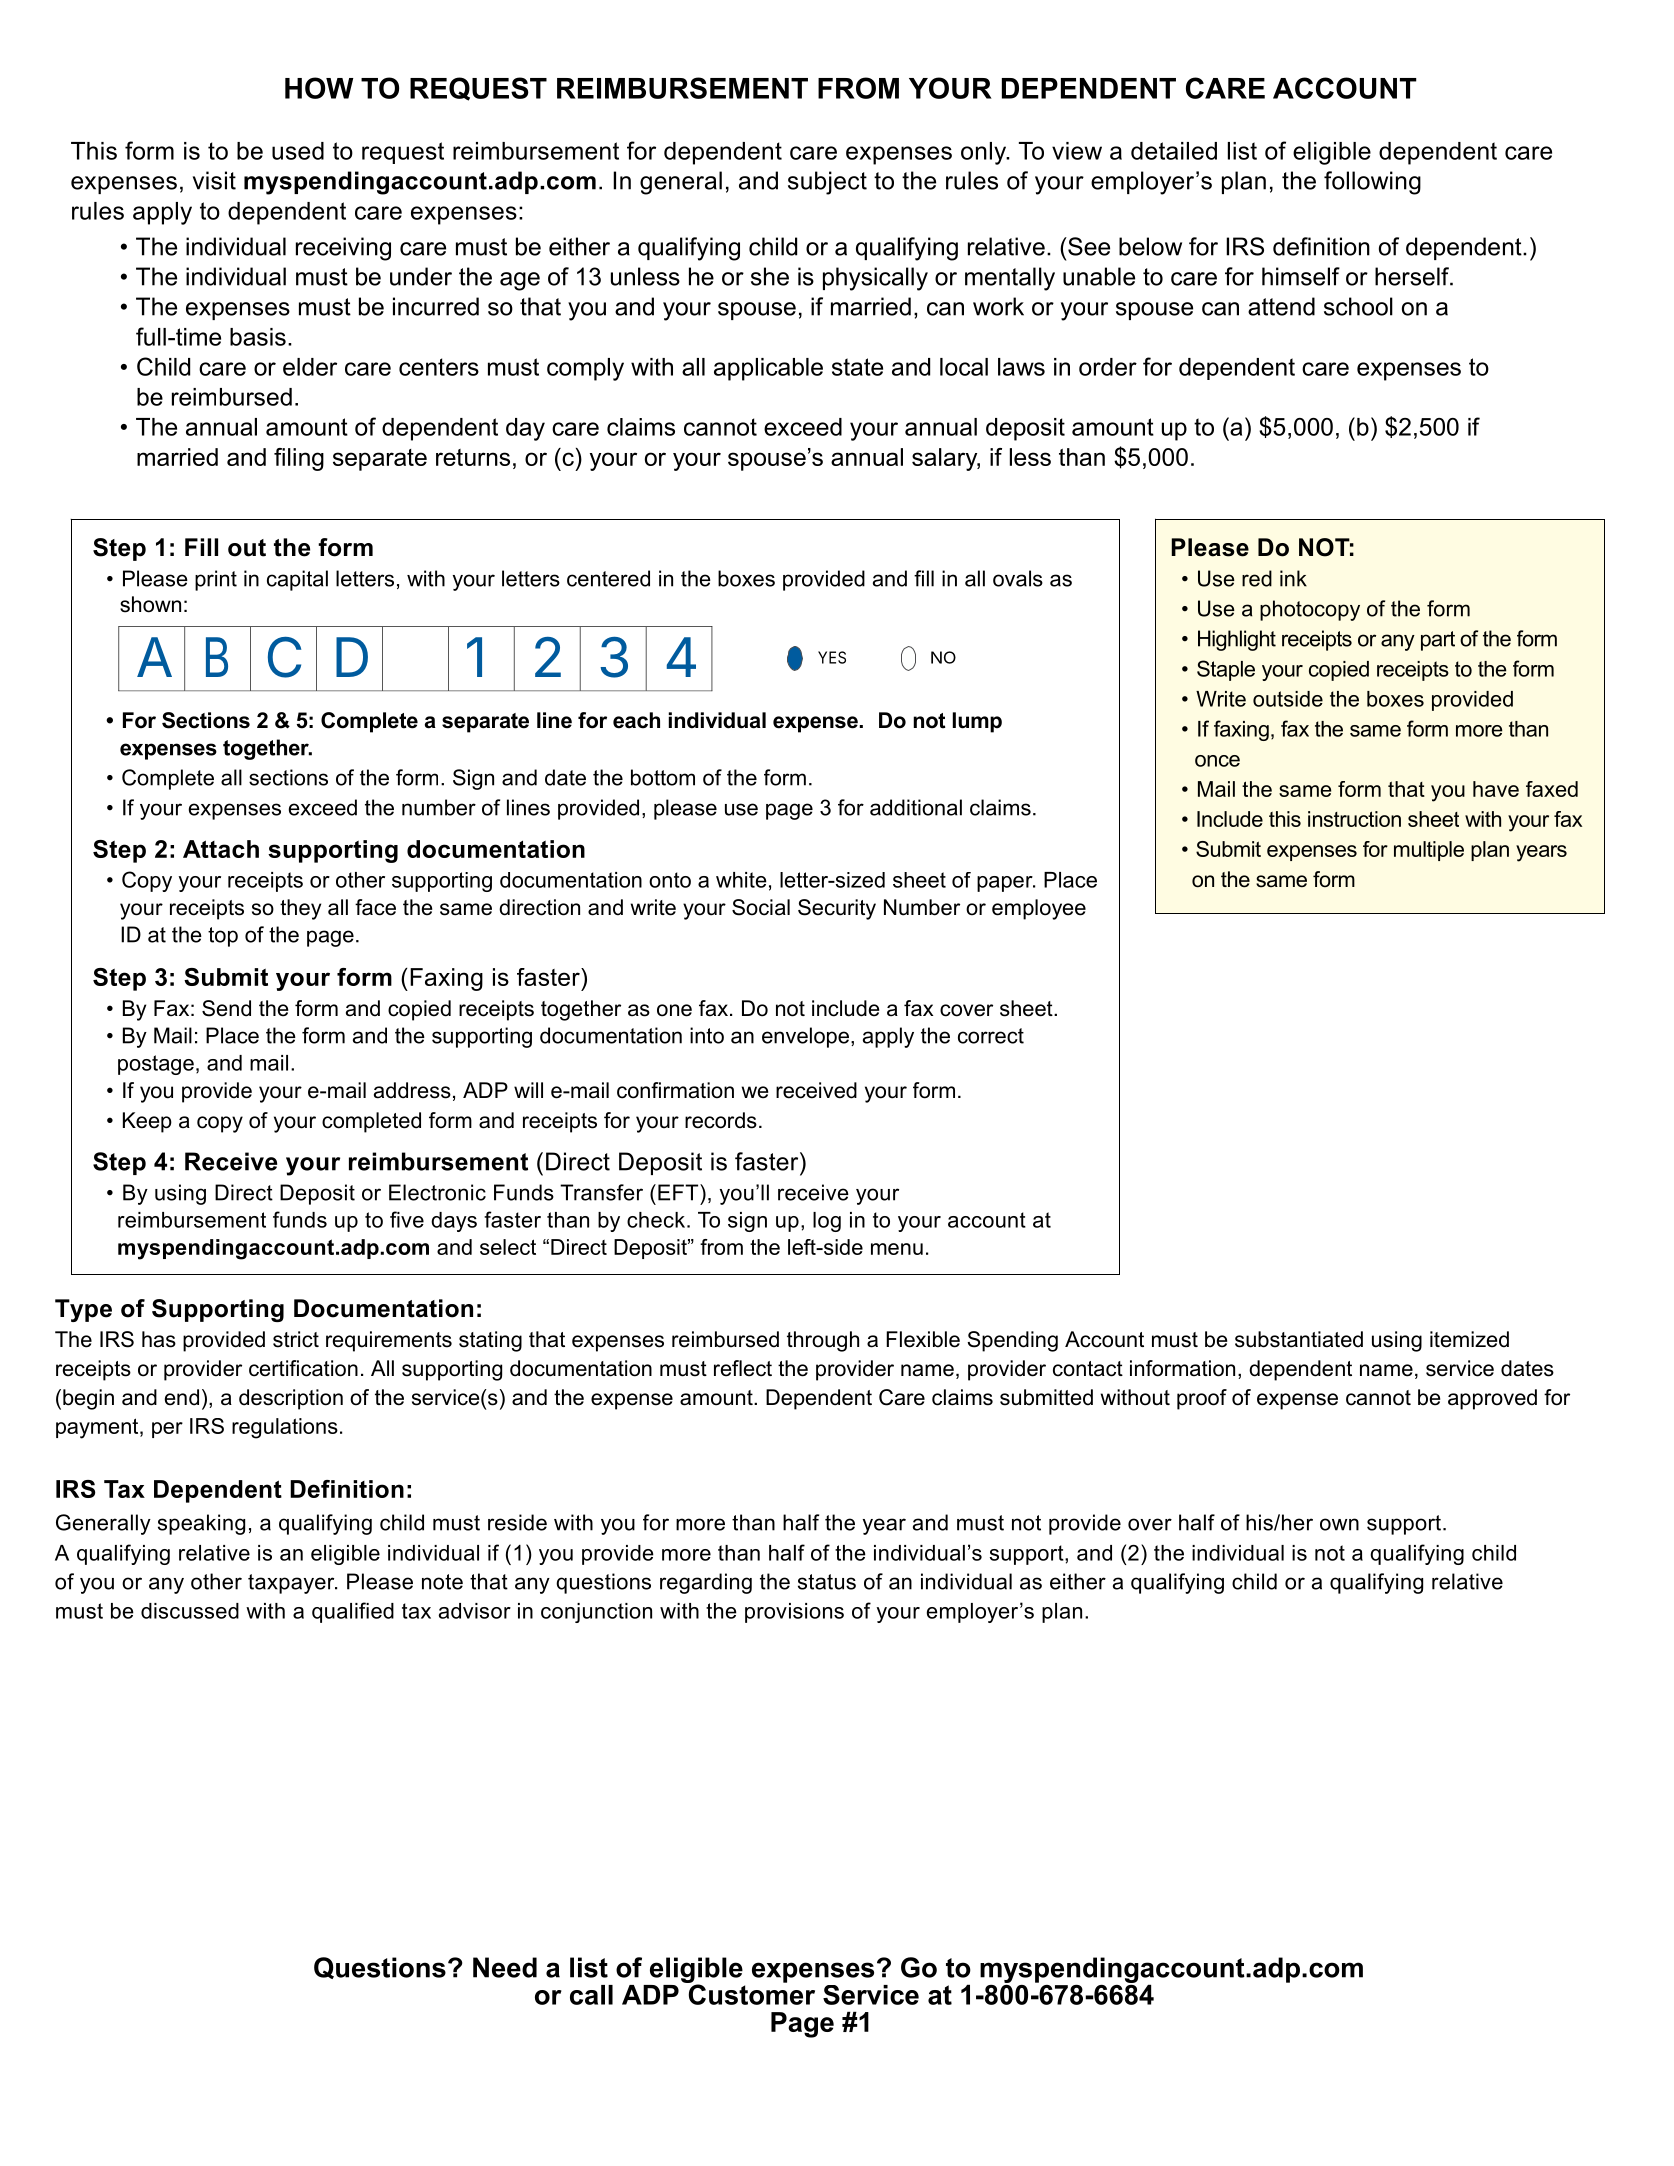 This screenshot has height=2166, width=1674. I want to click on following, so click(1372, 183).
